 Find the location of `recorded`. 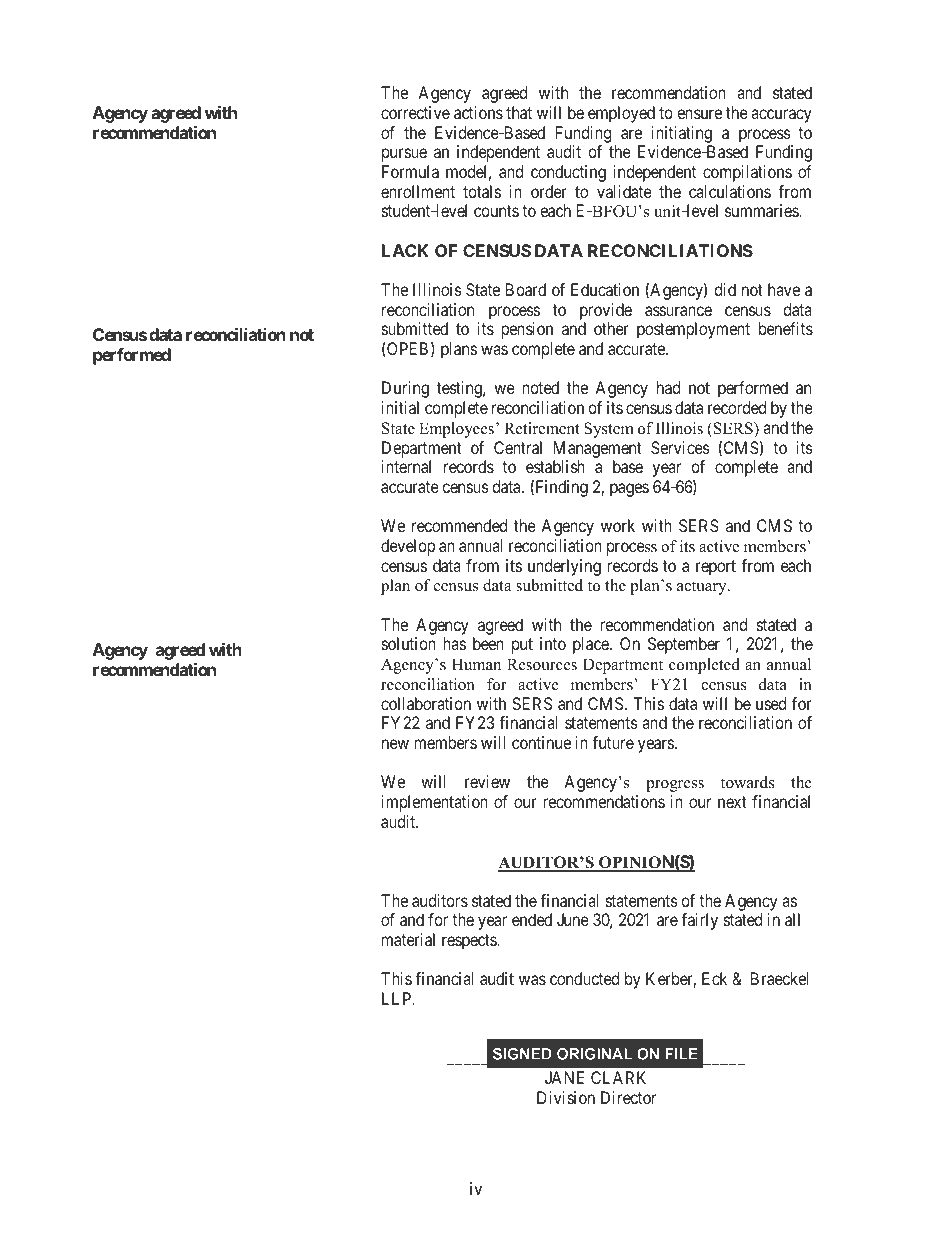

recorded is located at coordinates (737, 407).
